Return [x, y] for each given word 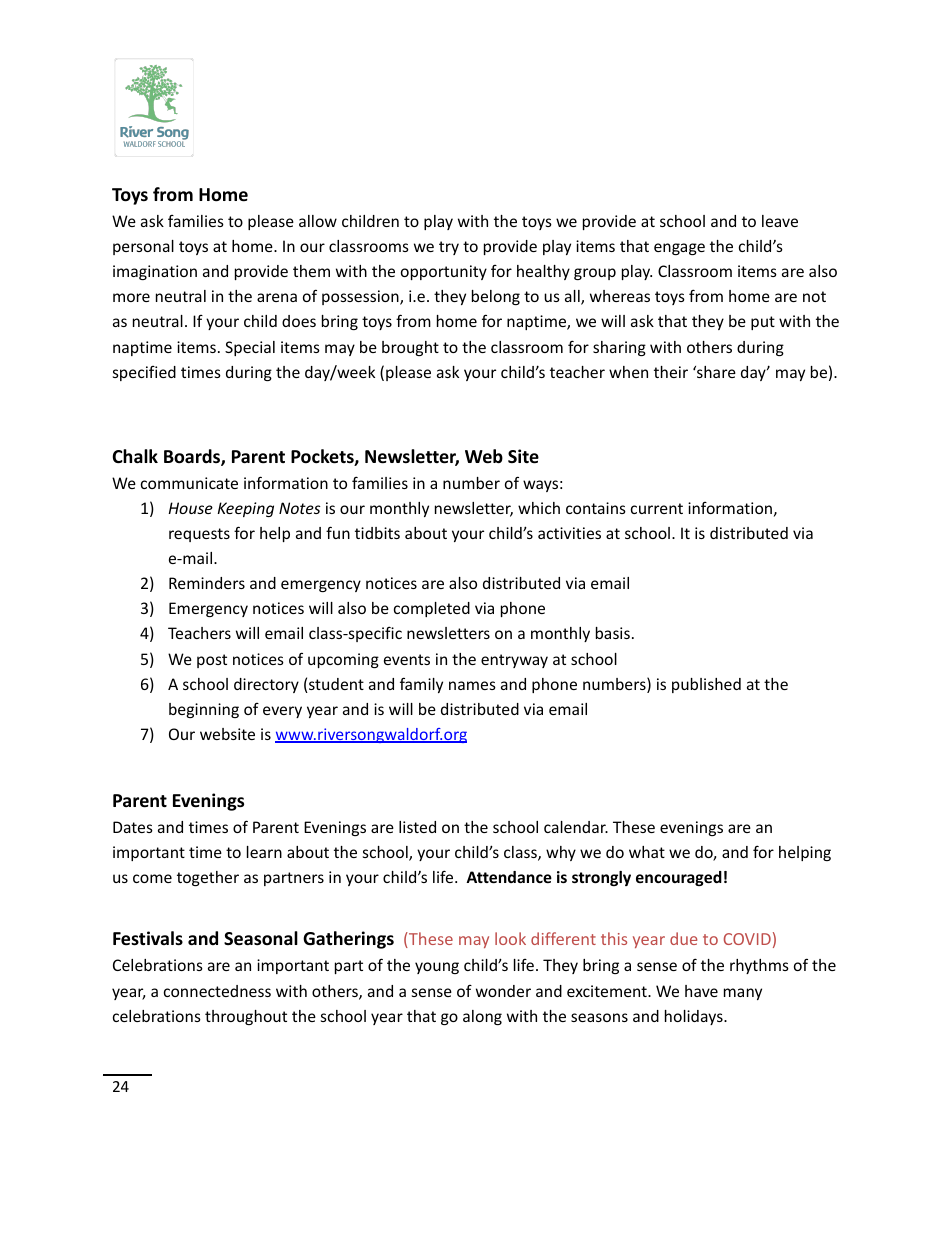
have [701, 991]
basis [613, 633]
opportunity [444, 272]
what [647, 852]
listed [417, 827]
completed [432, 609]
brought [410, 348]
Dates [133, 827]
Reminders [207, 583]
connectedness [217, 991]
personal [143, 247]
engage [679, 249]
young [437, 968]
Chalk [135, 456]
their [671, 372]
